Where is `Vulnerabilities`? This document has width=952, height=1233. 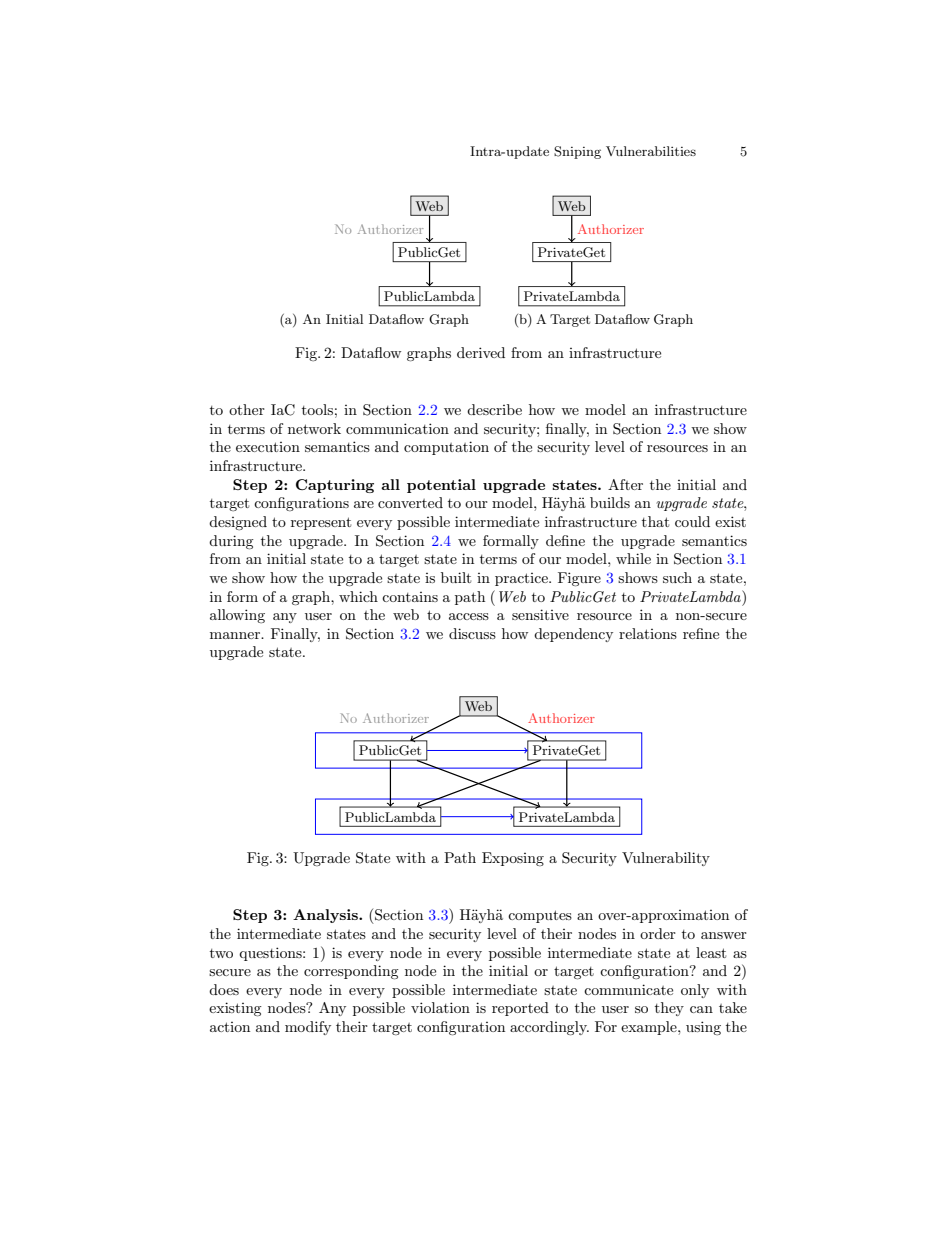 Vulnerabilities is located at coordinates (651, 151).
